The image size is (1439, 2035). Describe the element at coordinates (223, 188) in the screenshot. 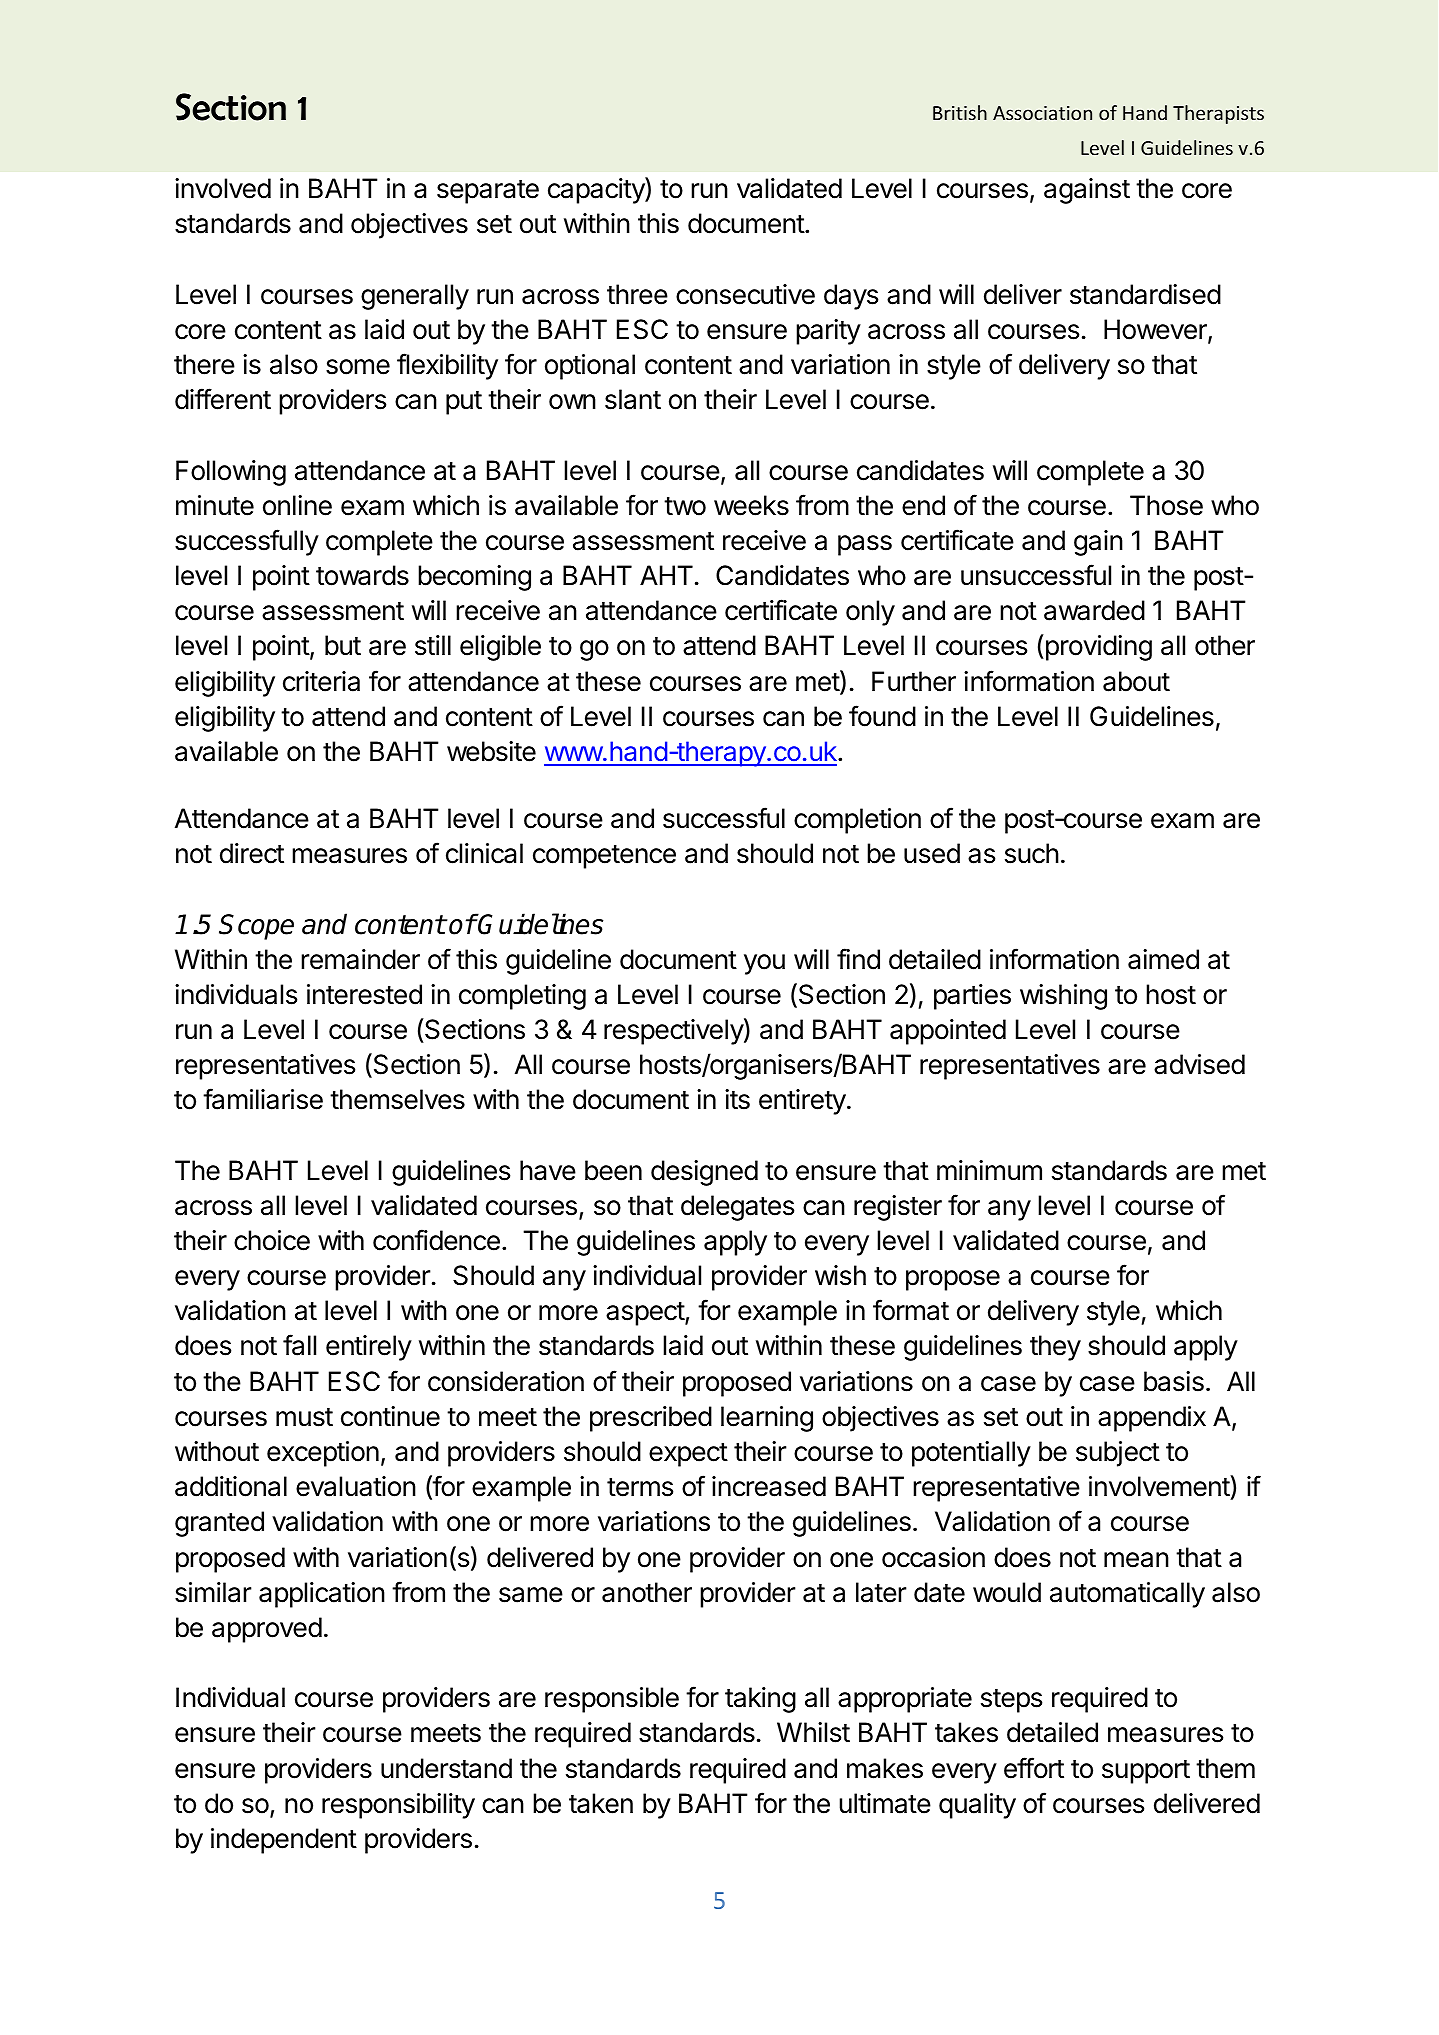

I see `involved` at that location.
